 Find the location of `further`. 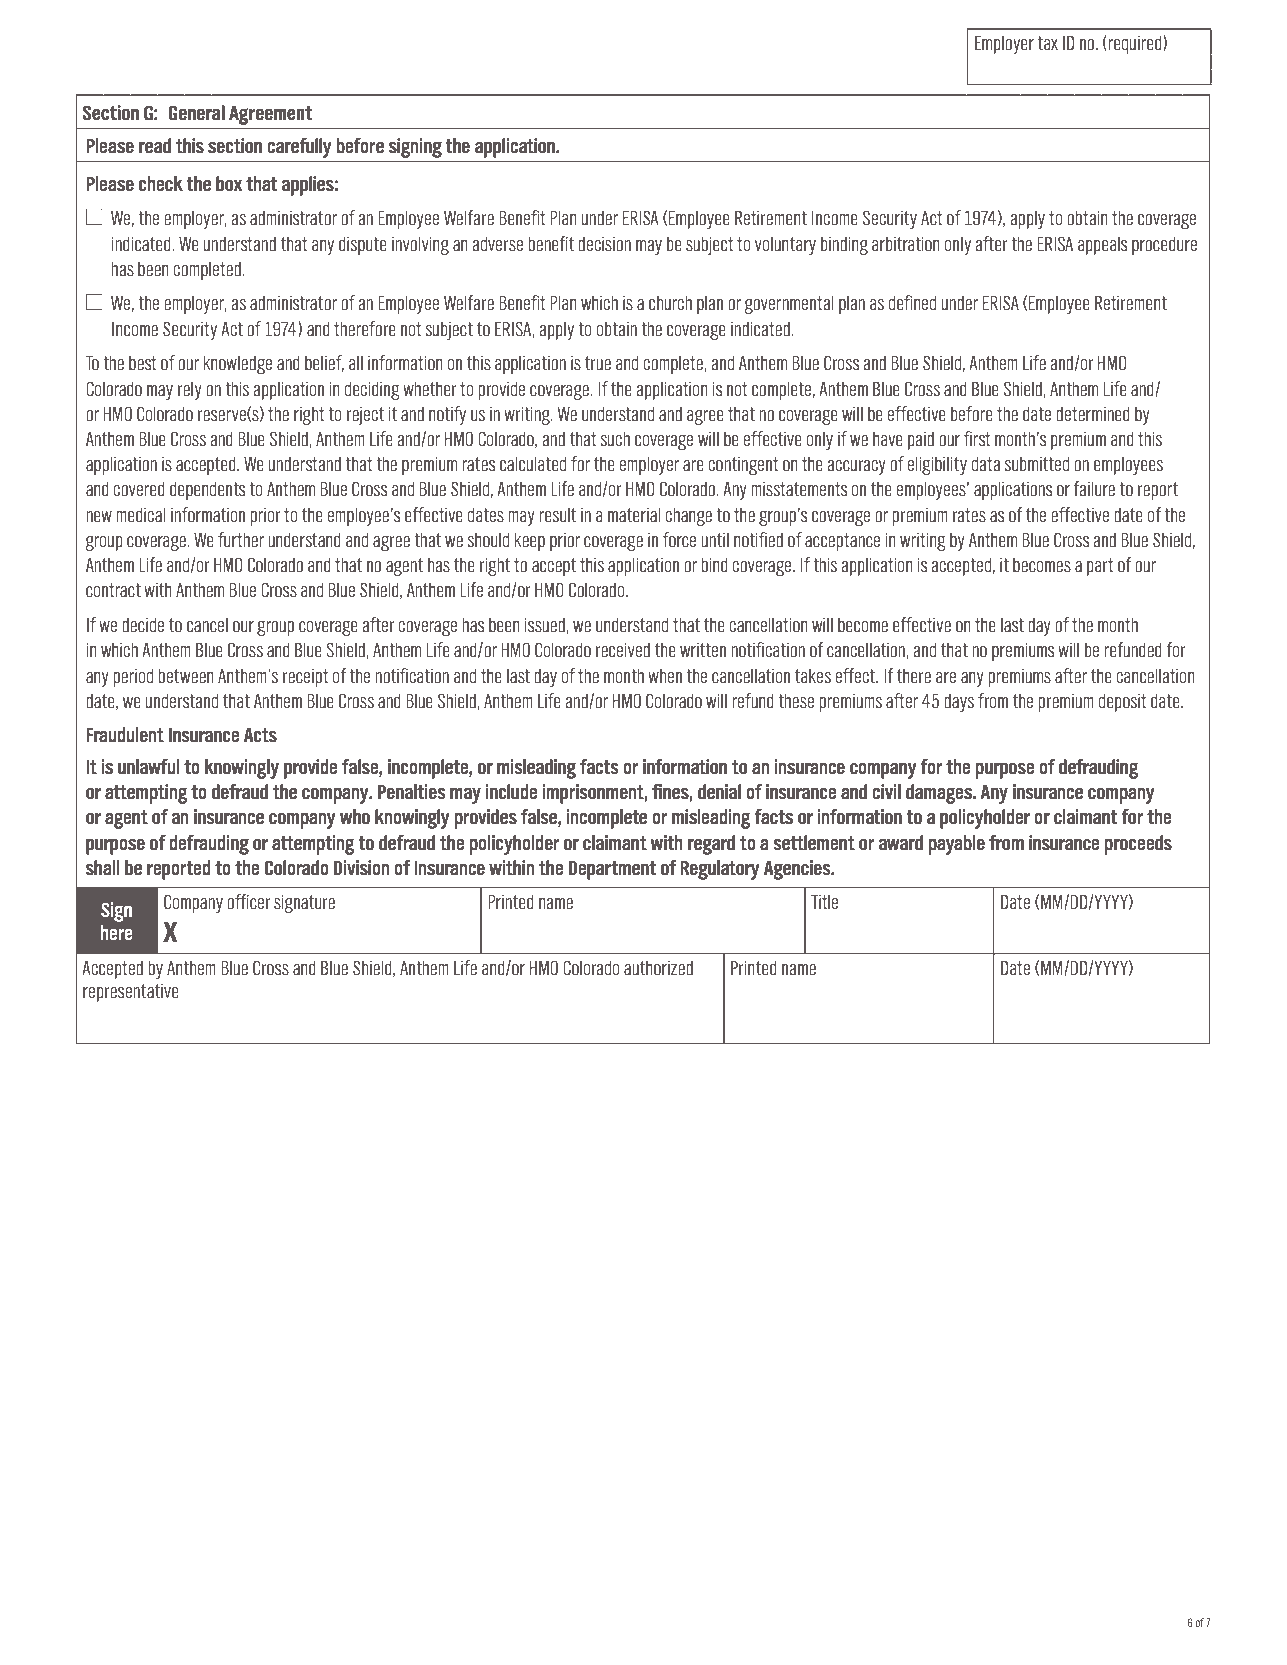

further is located at coordinates (241, 540).
